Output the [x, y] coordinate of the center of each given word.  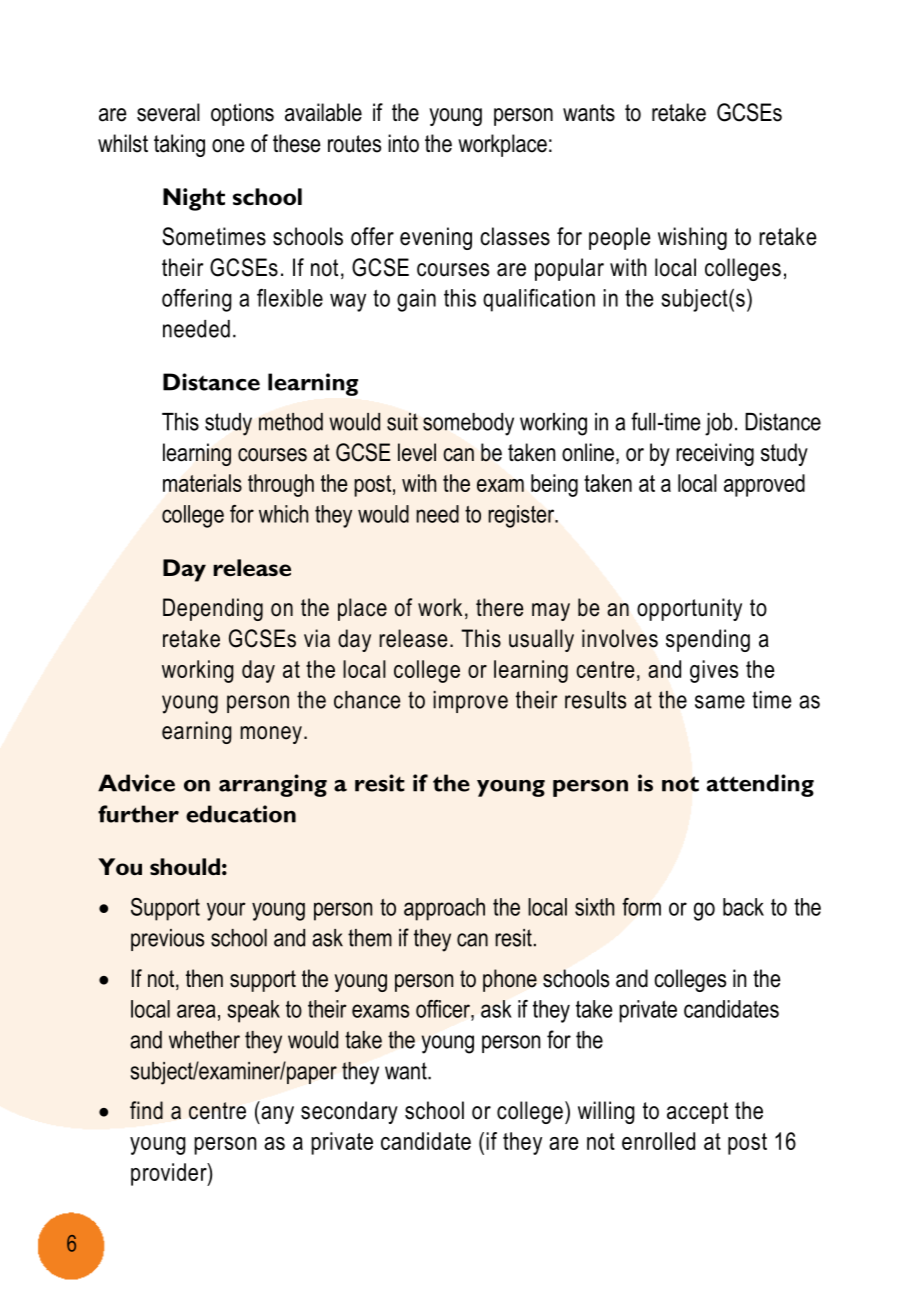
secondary [349, 1112]
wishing [692, 238]
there [500, 607]
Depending [213, 609]
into [403, 143]
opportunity [689, 609]
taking [179, 145]
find [146, 1110]
